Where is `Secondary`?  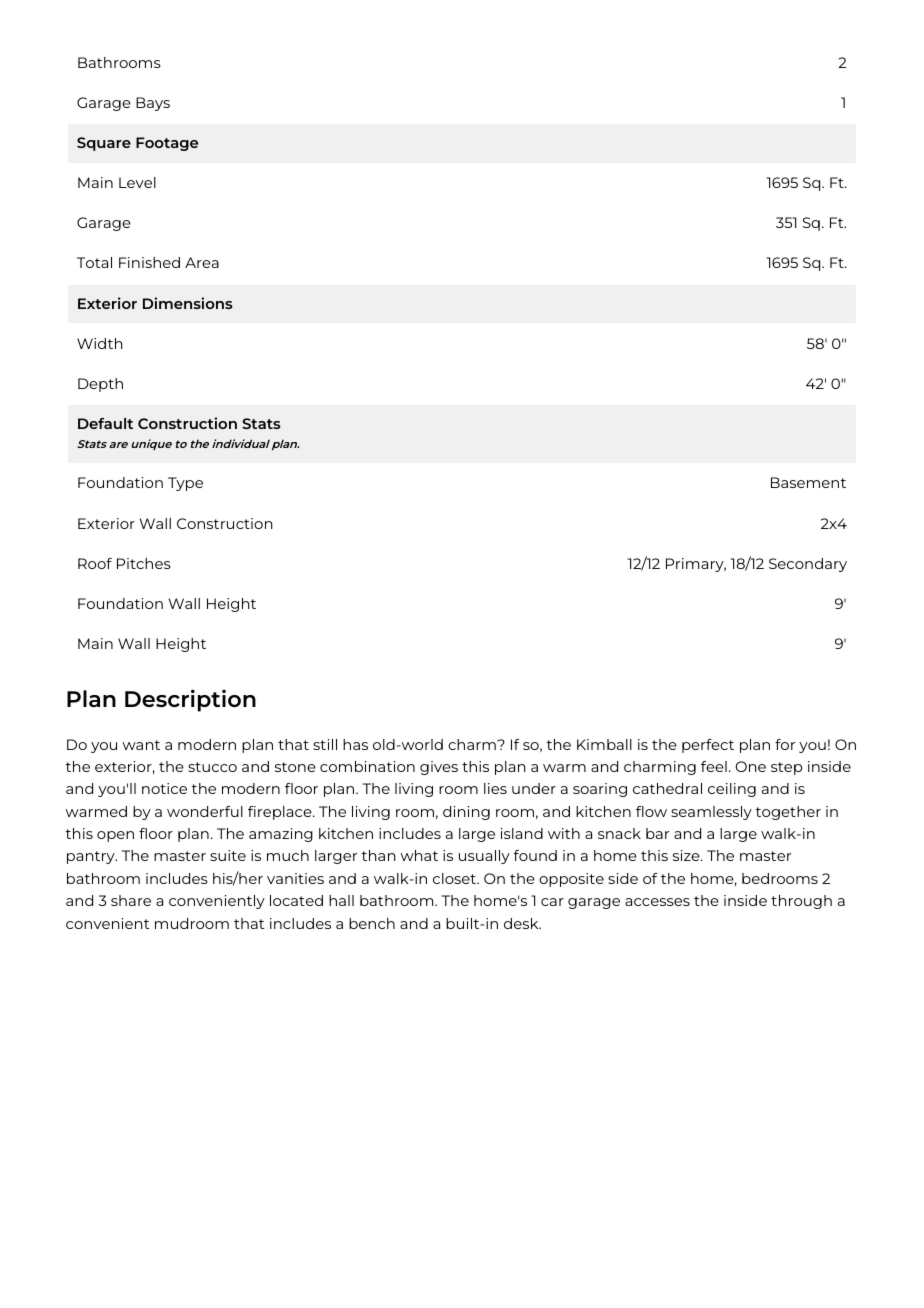 Secondary is located at coordinates (808, 565).
